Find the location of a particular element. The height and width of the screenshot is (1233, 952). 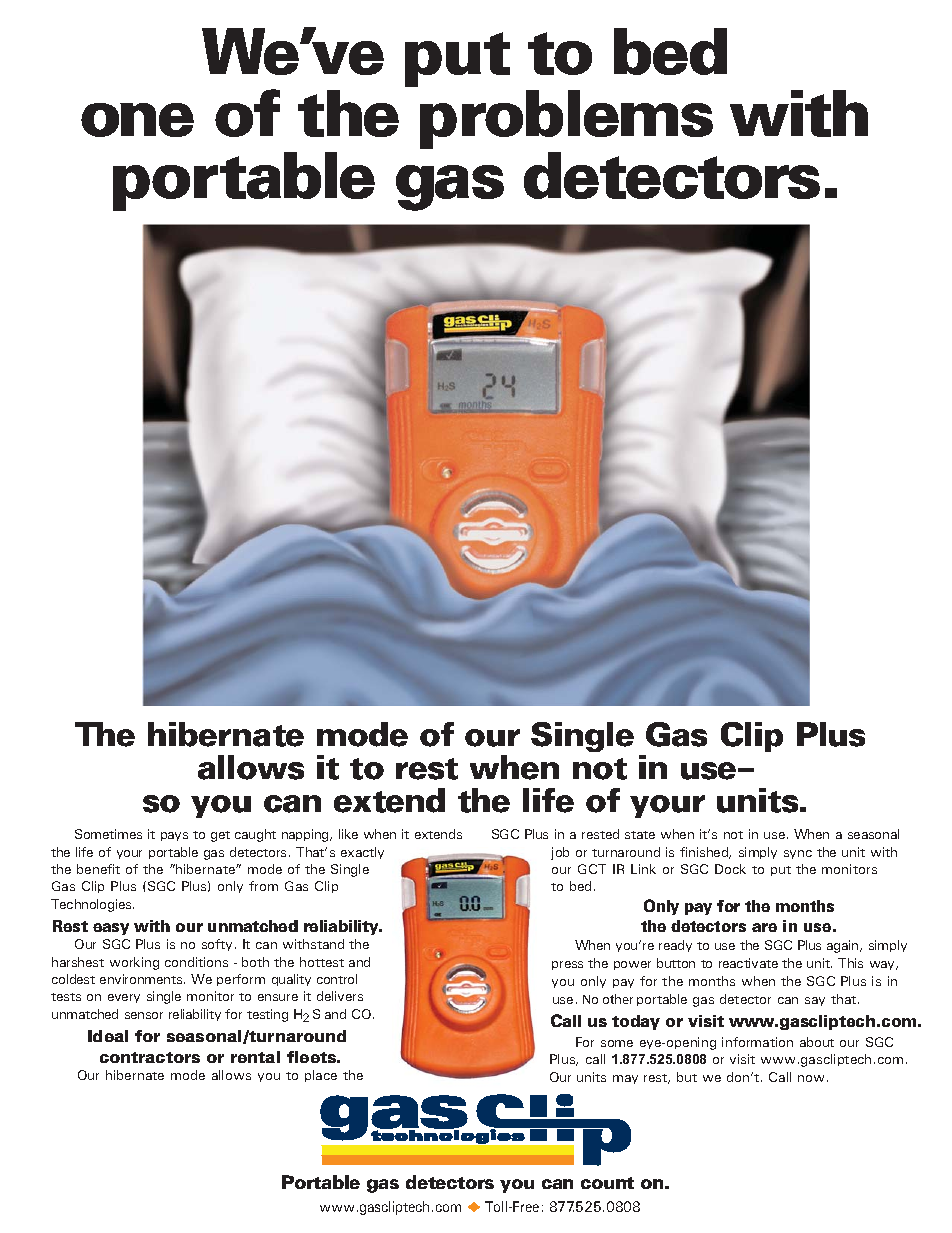

pays is located at coordinates (174, 836).
